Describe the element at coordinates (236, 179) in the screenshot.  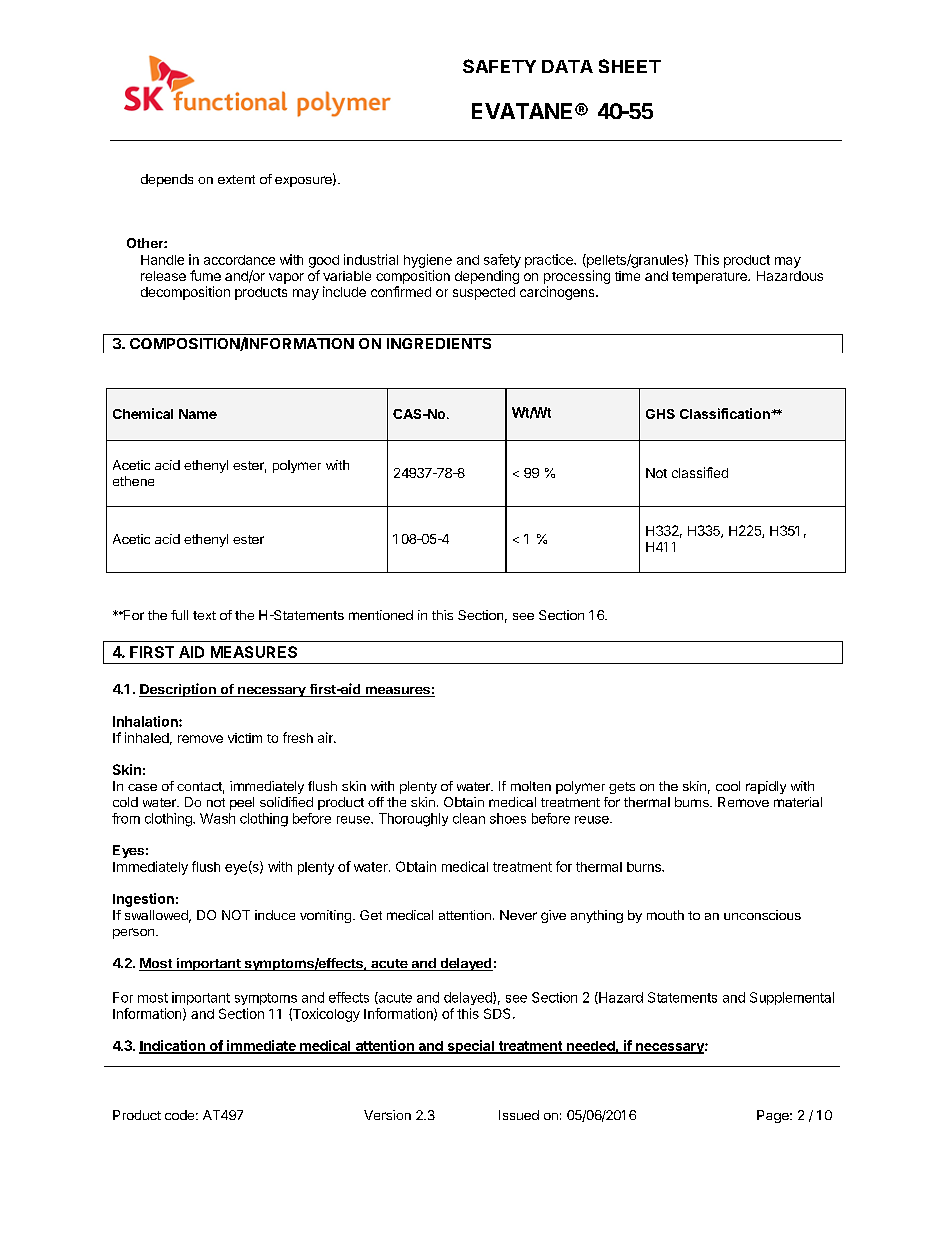
I see `extent` at that location.
